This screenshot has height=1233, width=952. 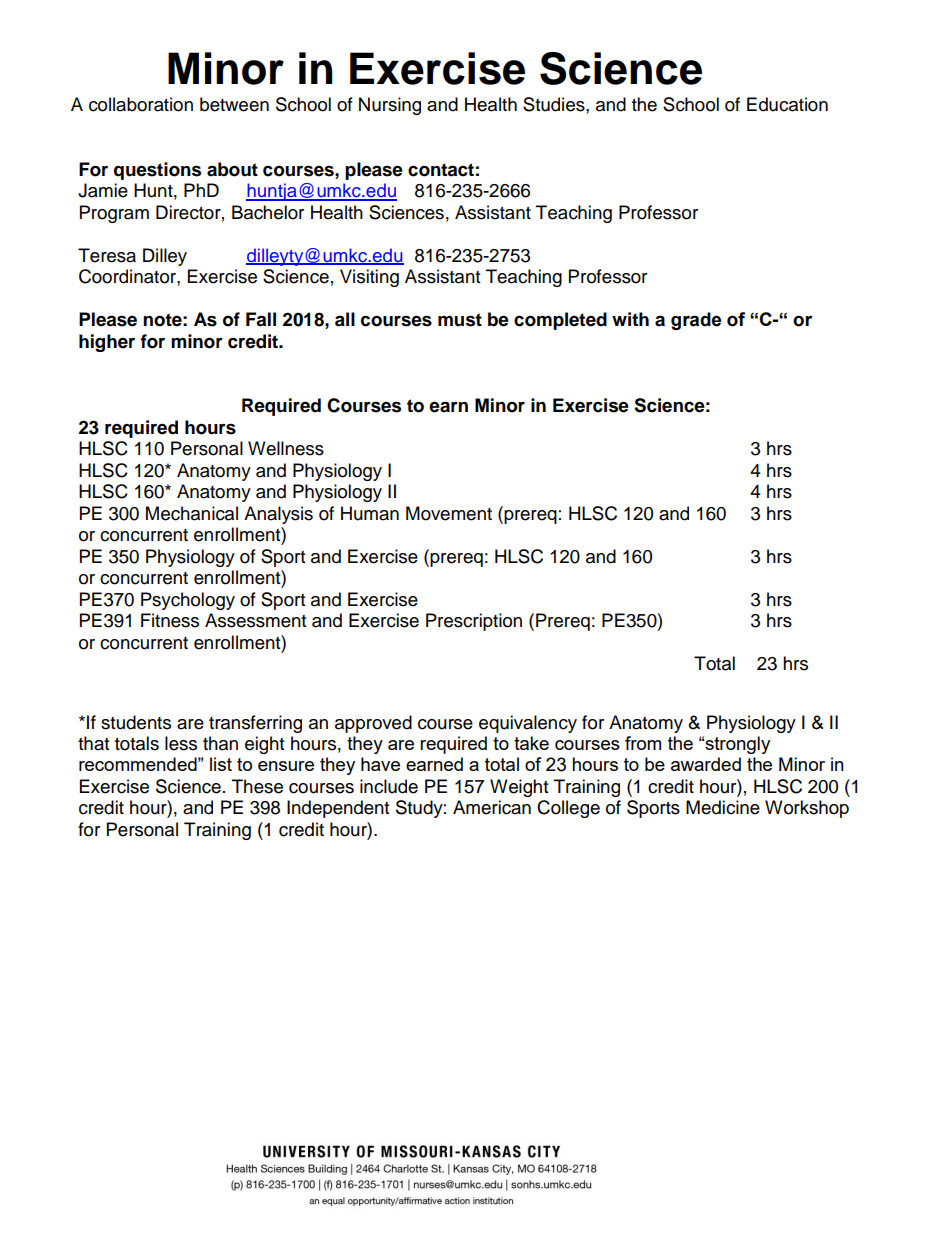 What do you see at coordinates (696, 321) in the screenshot?
I see `grade` at bounding box center [696, 321].
